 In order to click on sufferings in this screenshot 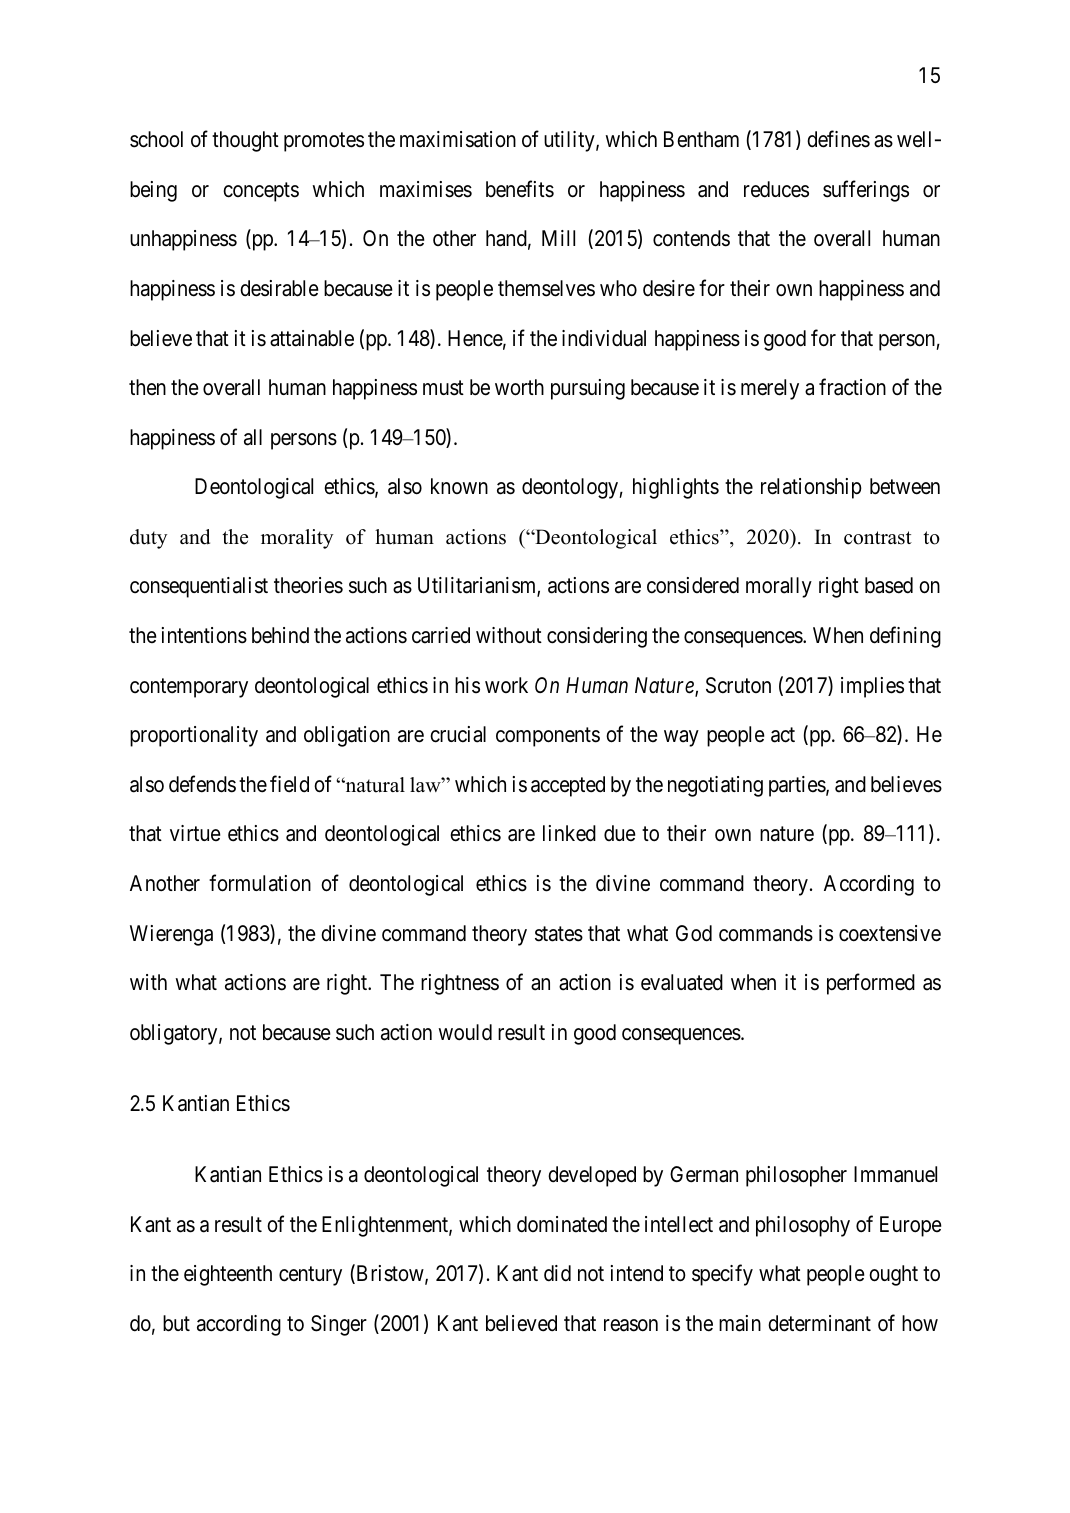, I will do `click(866, 191)`.
